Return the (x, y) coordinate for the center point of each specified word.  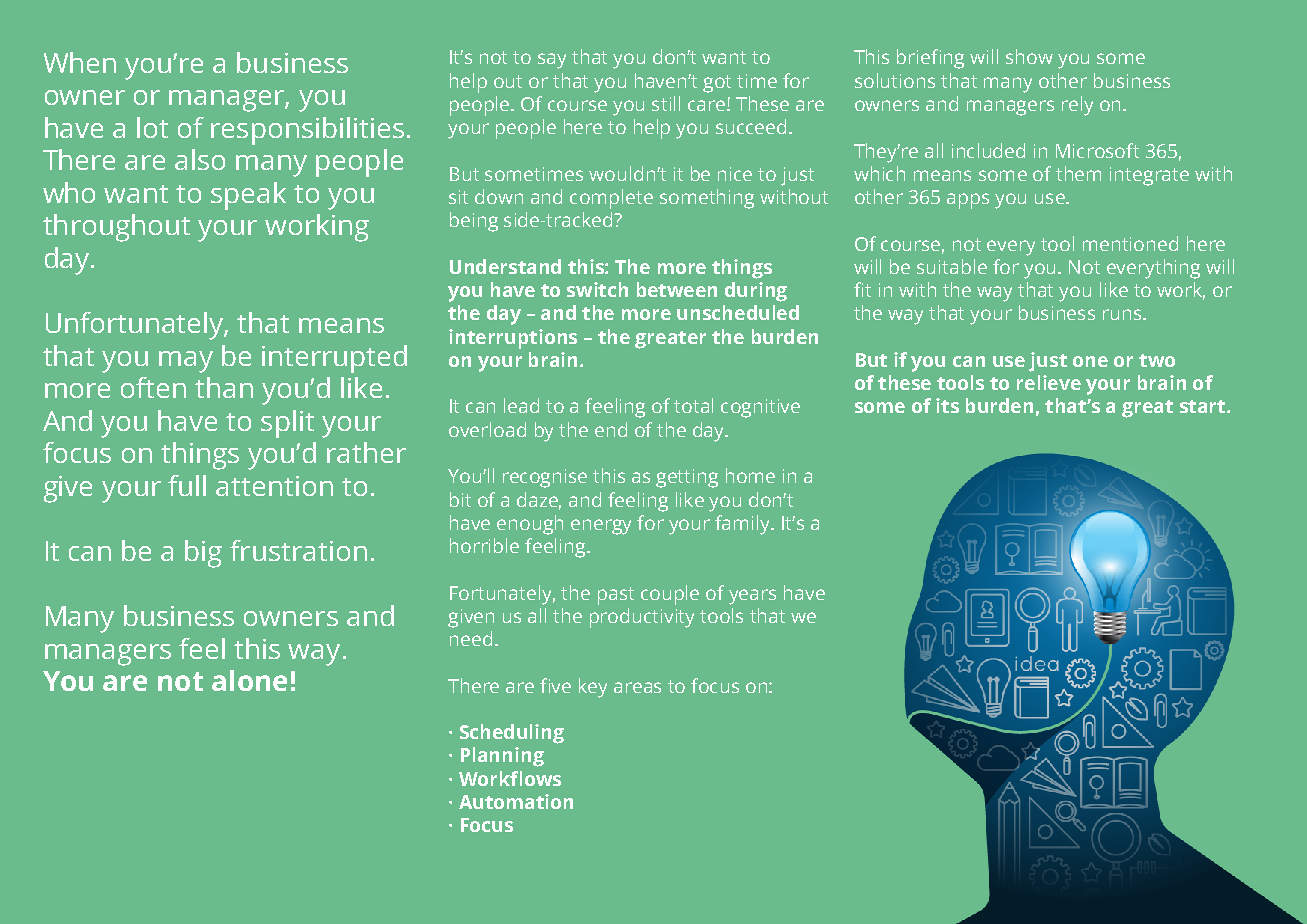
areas (637, 687)
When (80, 62)
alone (249, 680)
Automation (516, 801)
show (1029, 56)
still (666, 103)
